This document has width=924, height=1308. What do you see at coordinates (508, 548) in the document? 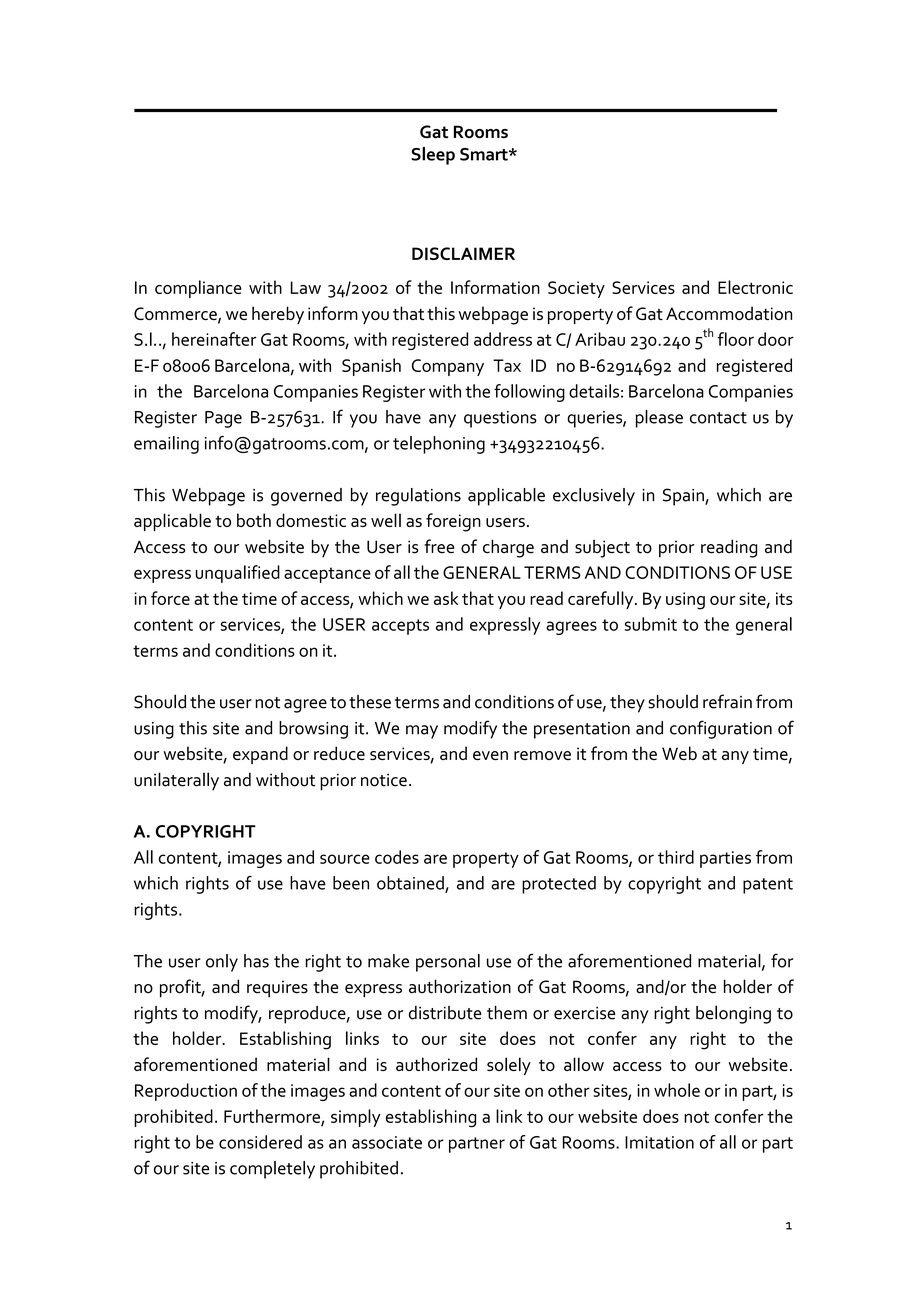
I see `charge` at bounding box center [508, 548].
